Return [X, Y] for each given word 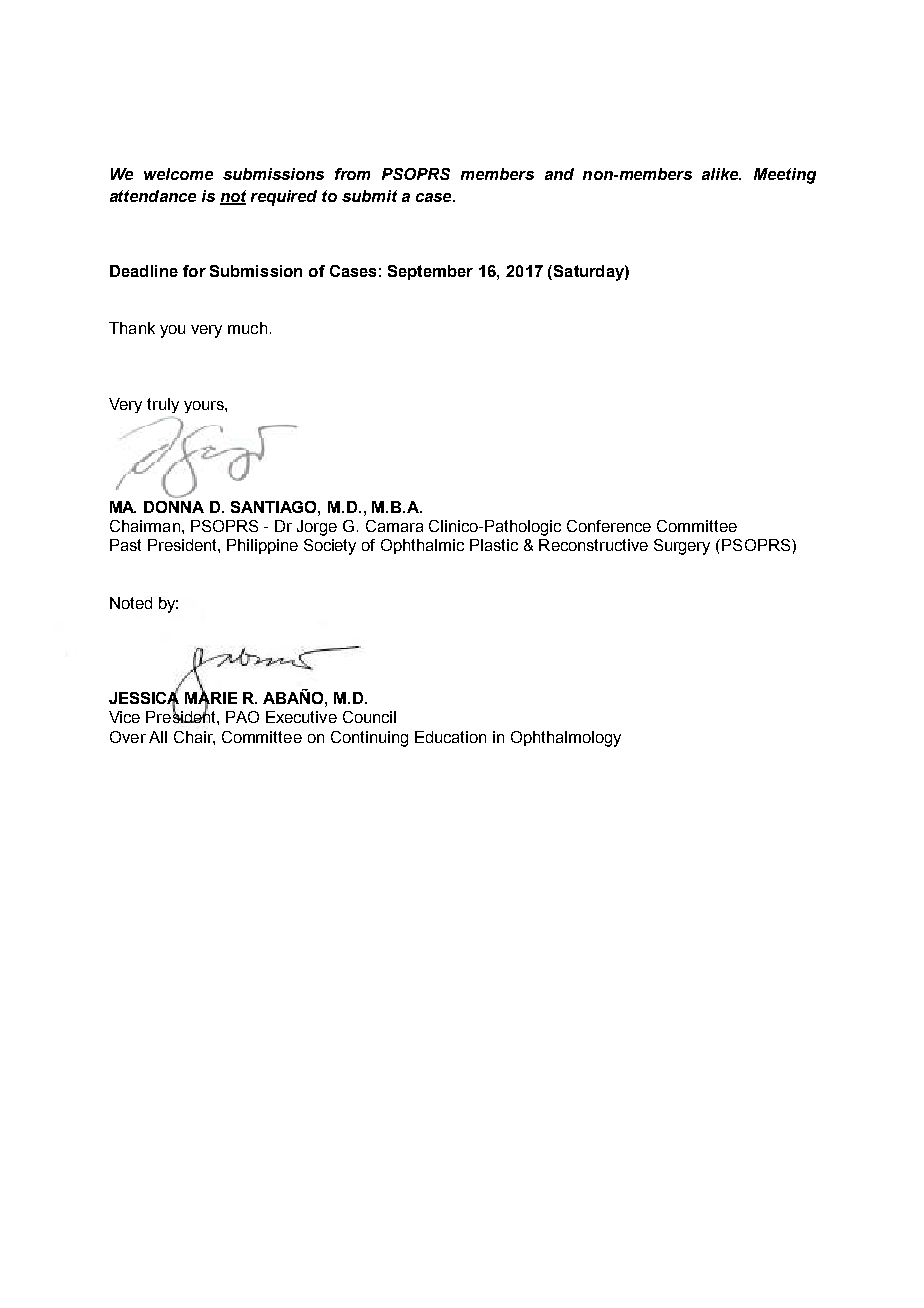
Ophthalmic [422, 546]
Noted [131, 603]
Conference [609, 526]
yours [205, 407]
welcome [178, 174]
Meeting [785, 176]
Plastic [494, 545]
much [247, 328]
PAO [242, 717]
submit [369, 196]
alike [721, 174]
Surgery [682, 547]
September [430, 272]
